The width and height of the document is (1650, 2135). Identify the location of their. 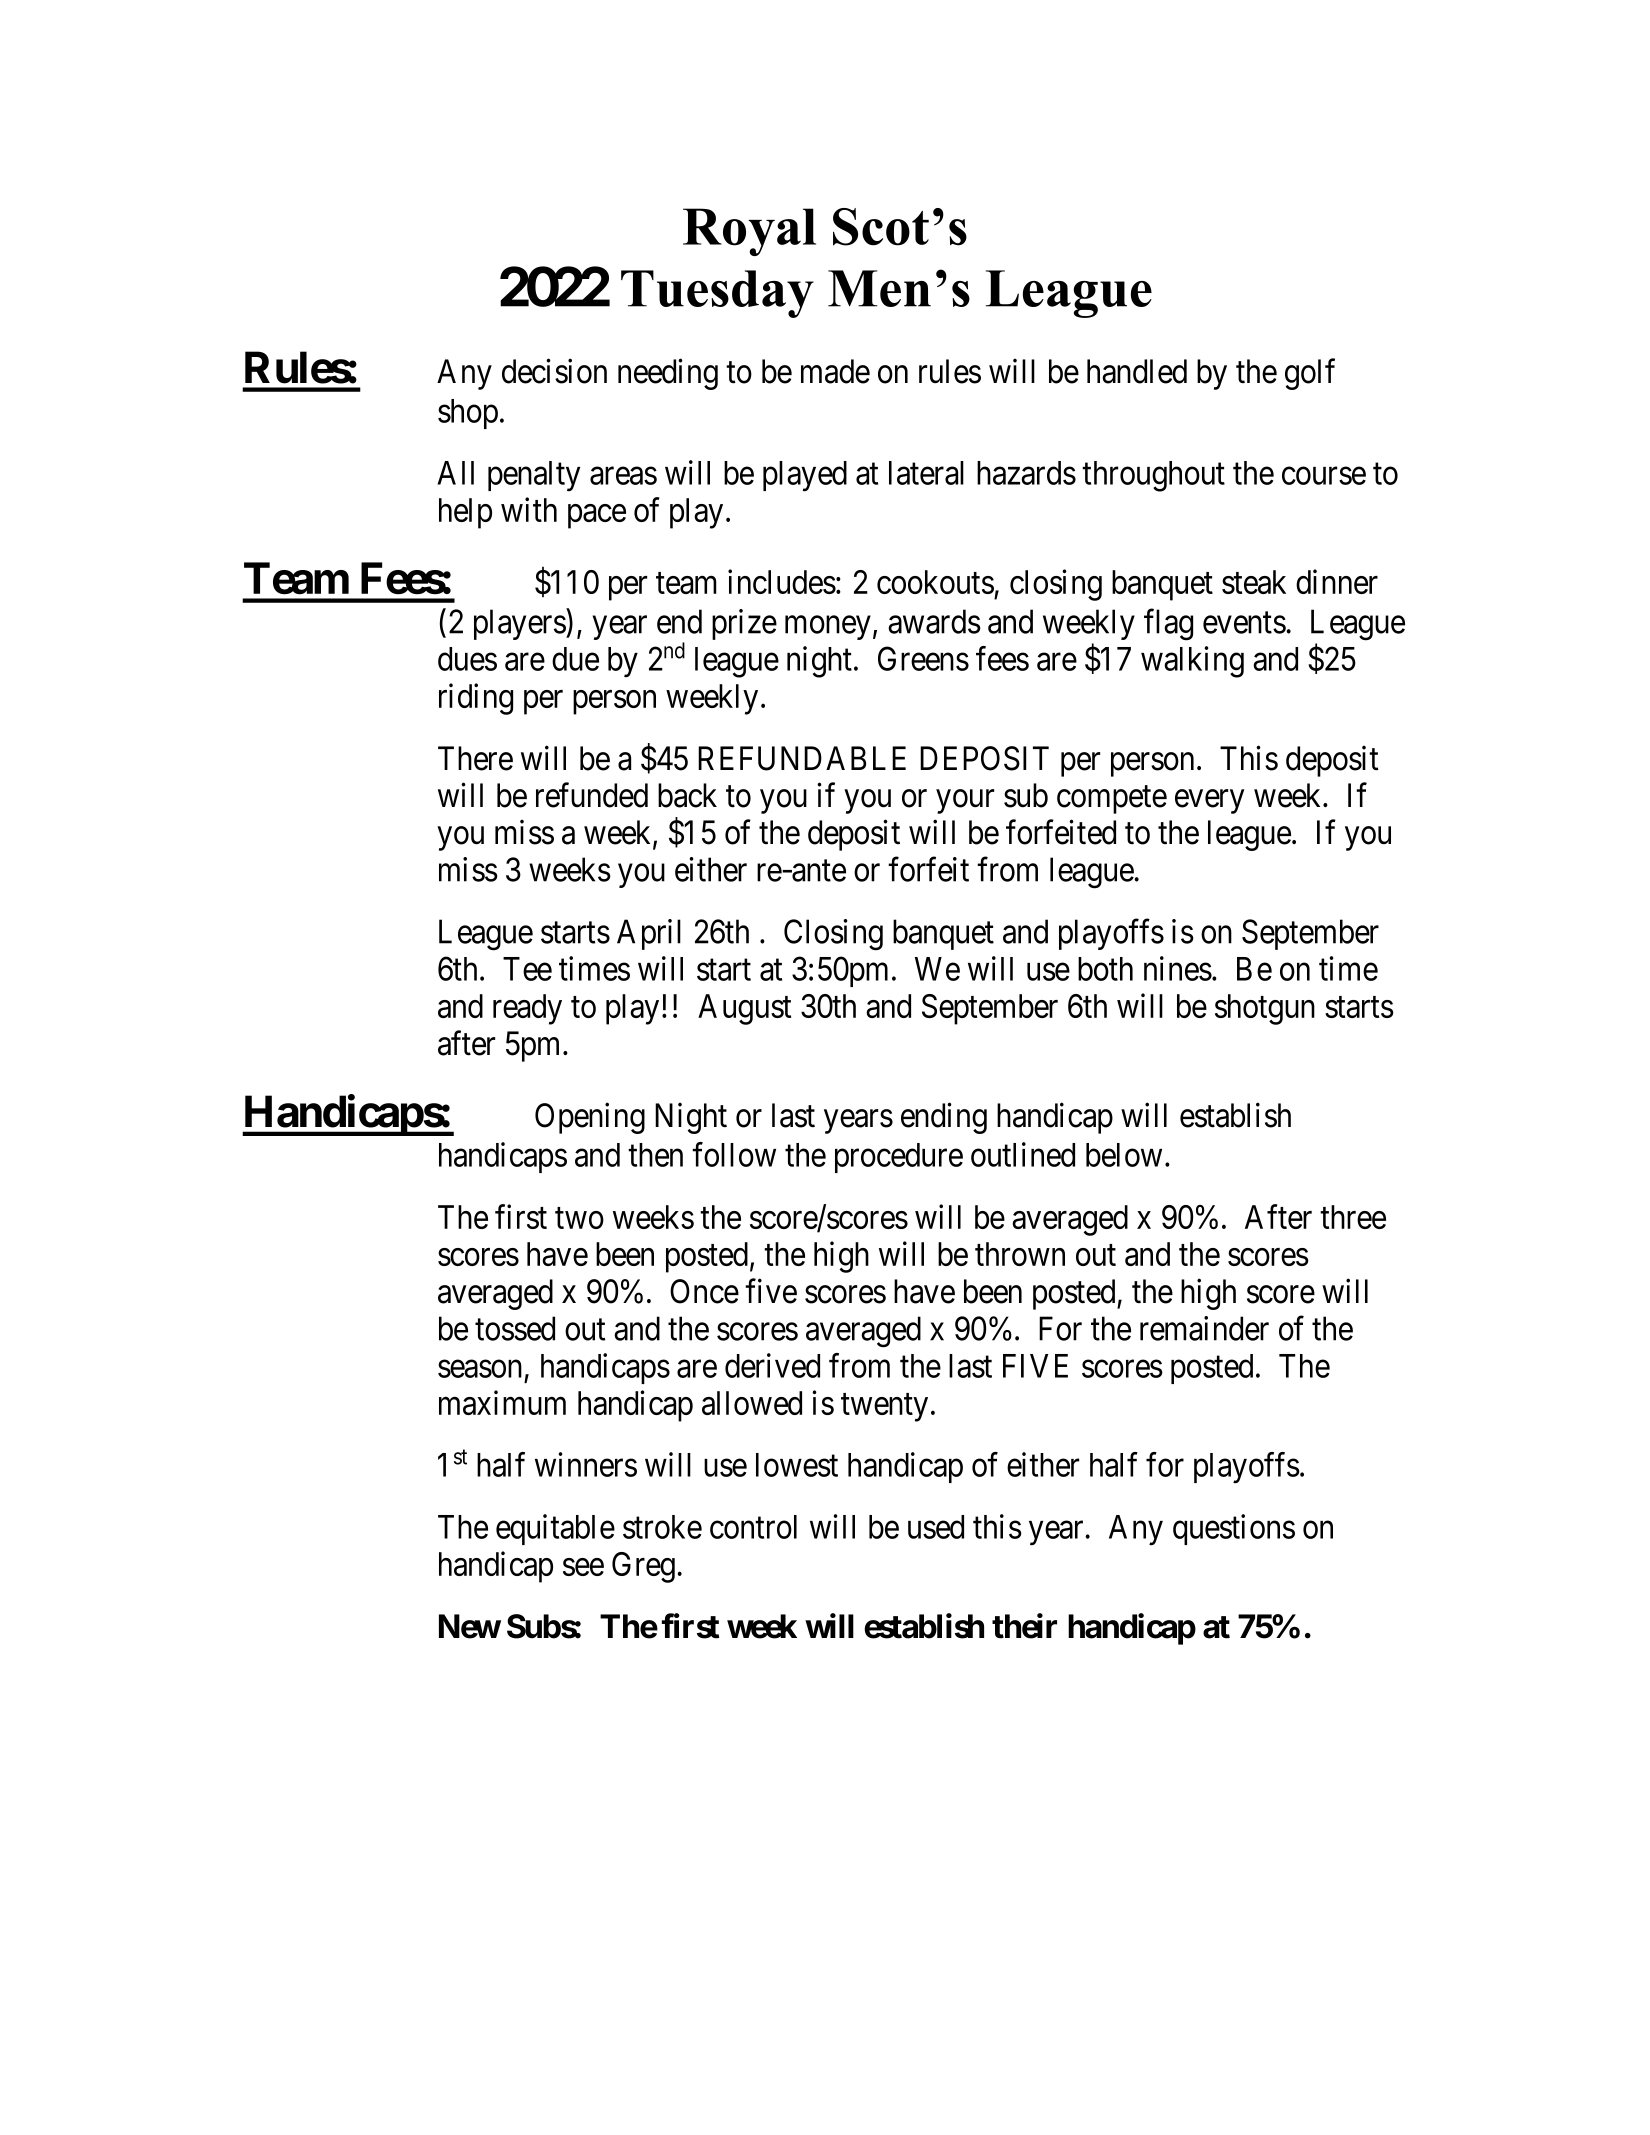
(1024, 1626).
